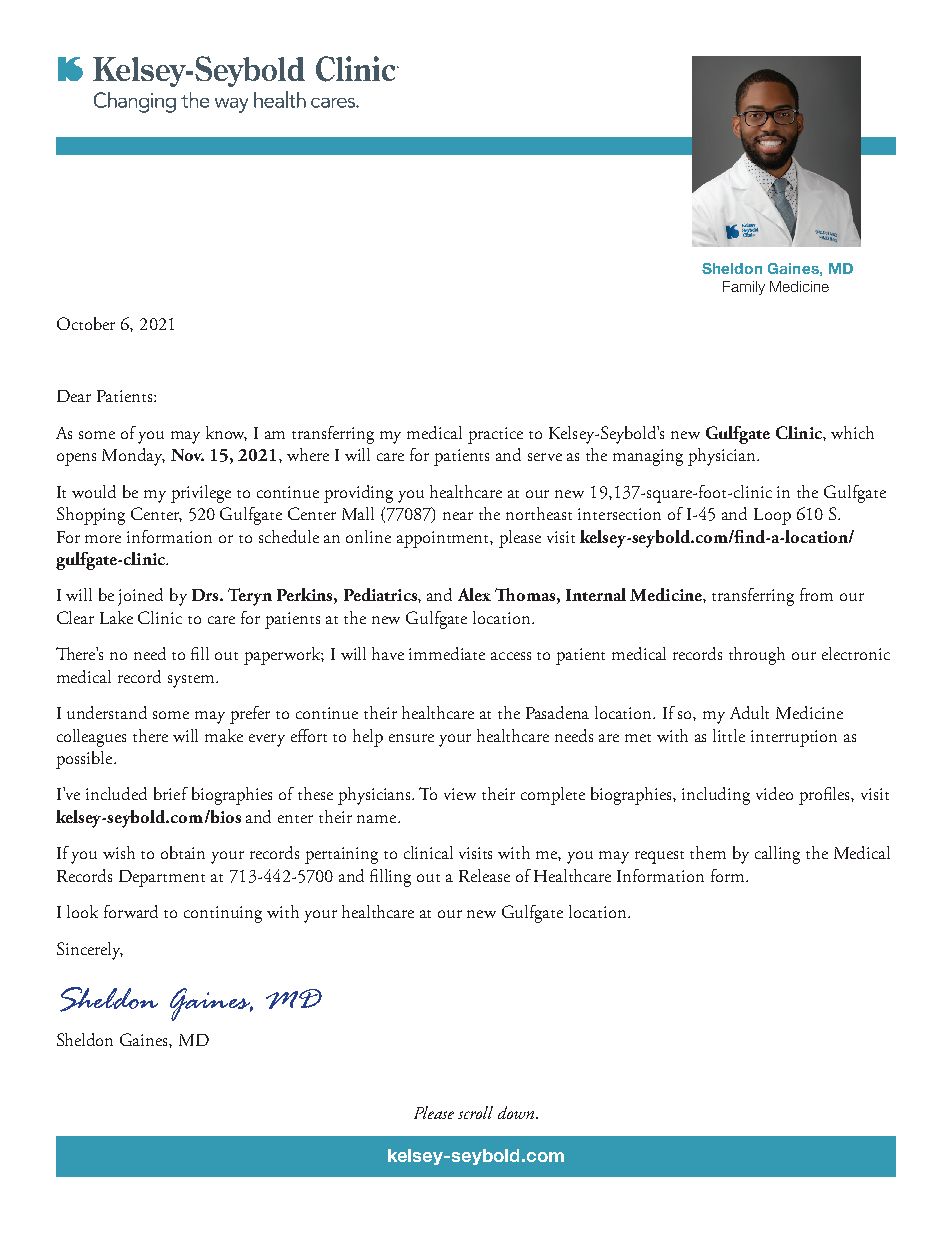 This image has height=1233, width=952. Describe the element at coordinates (90, 951) in the image. I see `Sincerely` at that location.
